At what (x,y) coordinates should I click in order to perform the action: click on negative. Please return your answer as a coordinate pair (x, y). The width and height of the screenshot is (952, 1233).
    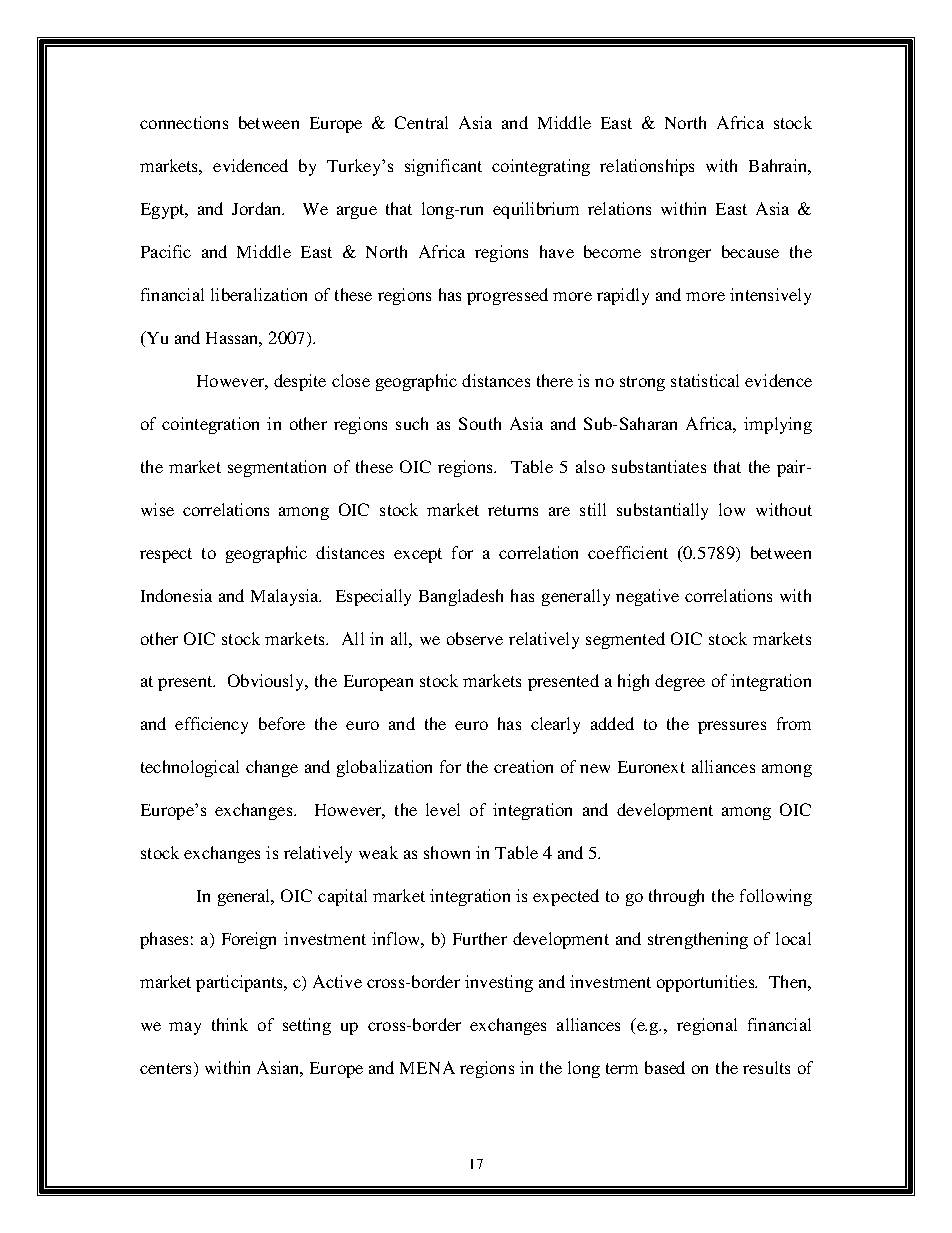
    Looking at the image, I should click on (647, 597).
